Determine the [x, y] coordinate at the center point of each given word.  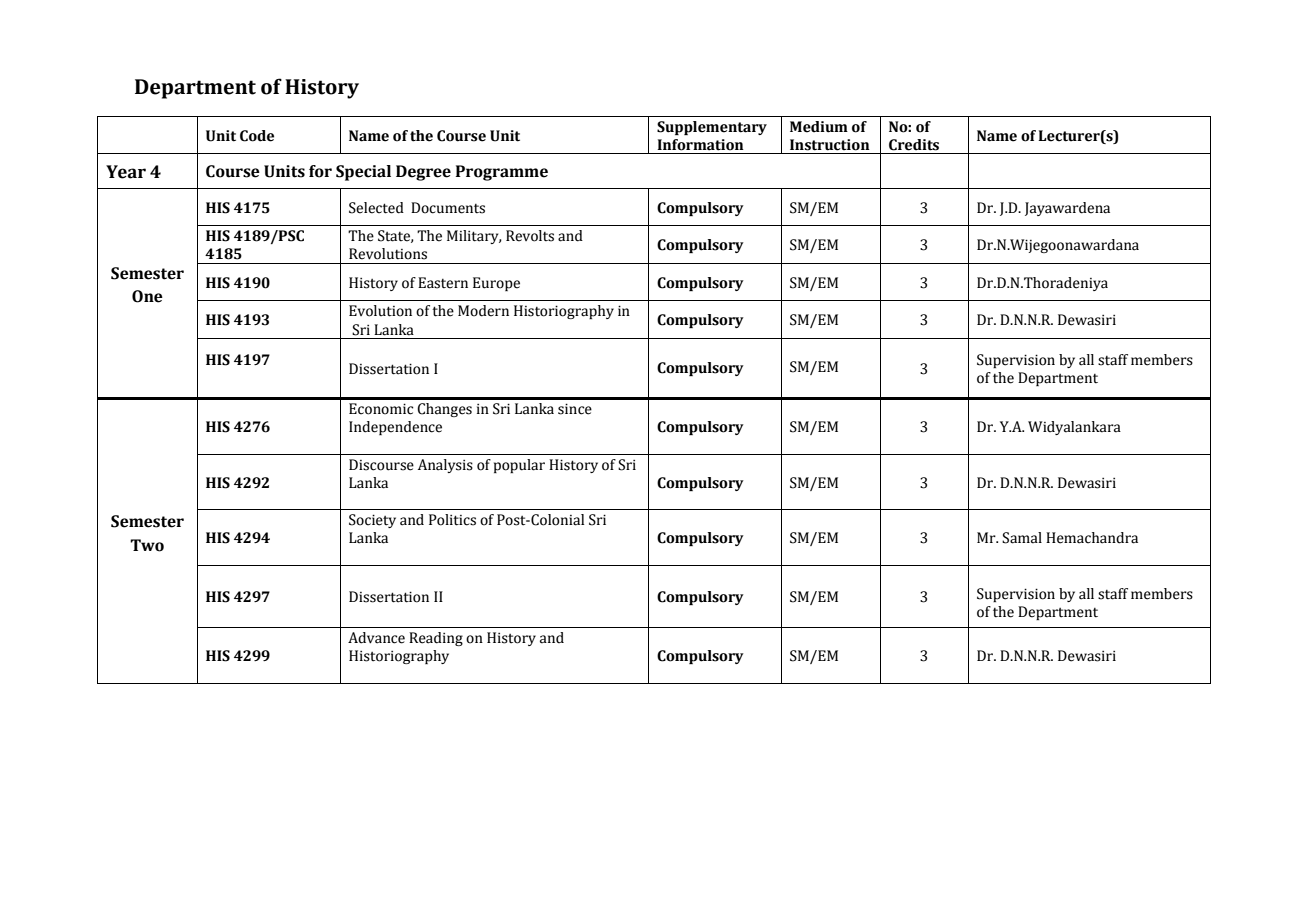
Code [257, 136]
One [147, 296]
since [575, 409]
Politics [452, 520]
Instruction [830, 145]
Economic [381, 409]
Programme [502, 173]
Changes [444, 410]
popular [519, 466]
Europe [496, 284]
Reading [436, 639]
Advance [376, 638]
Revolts [530, 236]
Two [147, 545]
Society [372, 521]
